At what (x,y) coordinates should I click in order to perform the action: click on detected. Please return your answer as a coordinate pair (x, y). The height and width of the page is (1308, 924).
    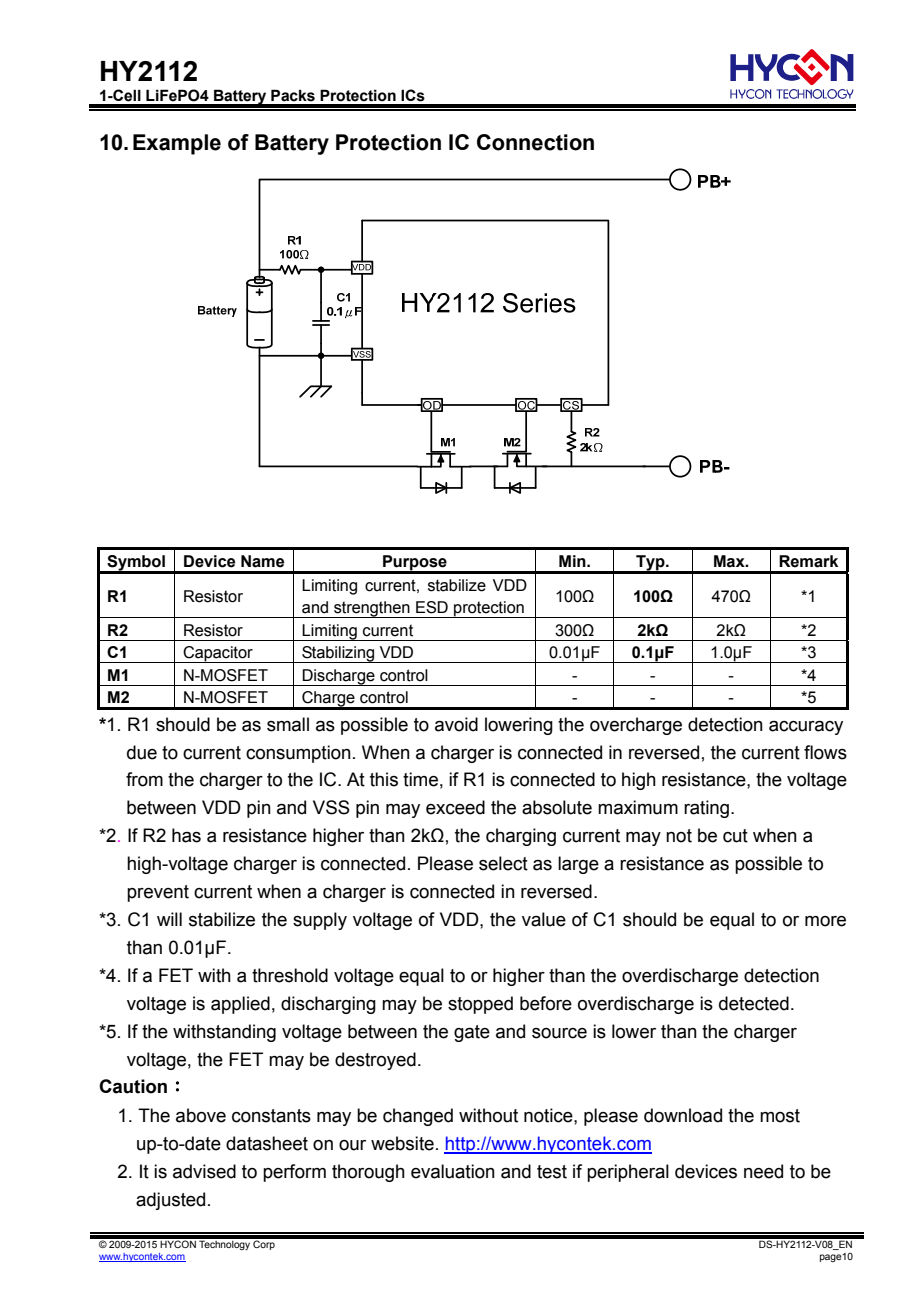
    Looking at the image, I should click on (754, 1003).
